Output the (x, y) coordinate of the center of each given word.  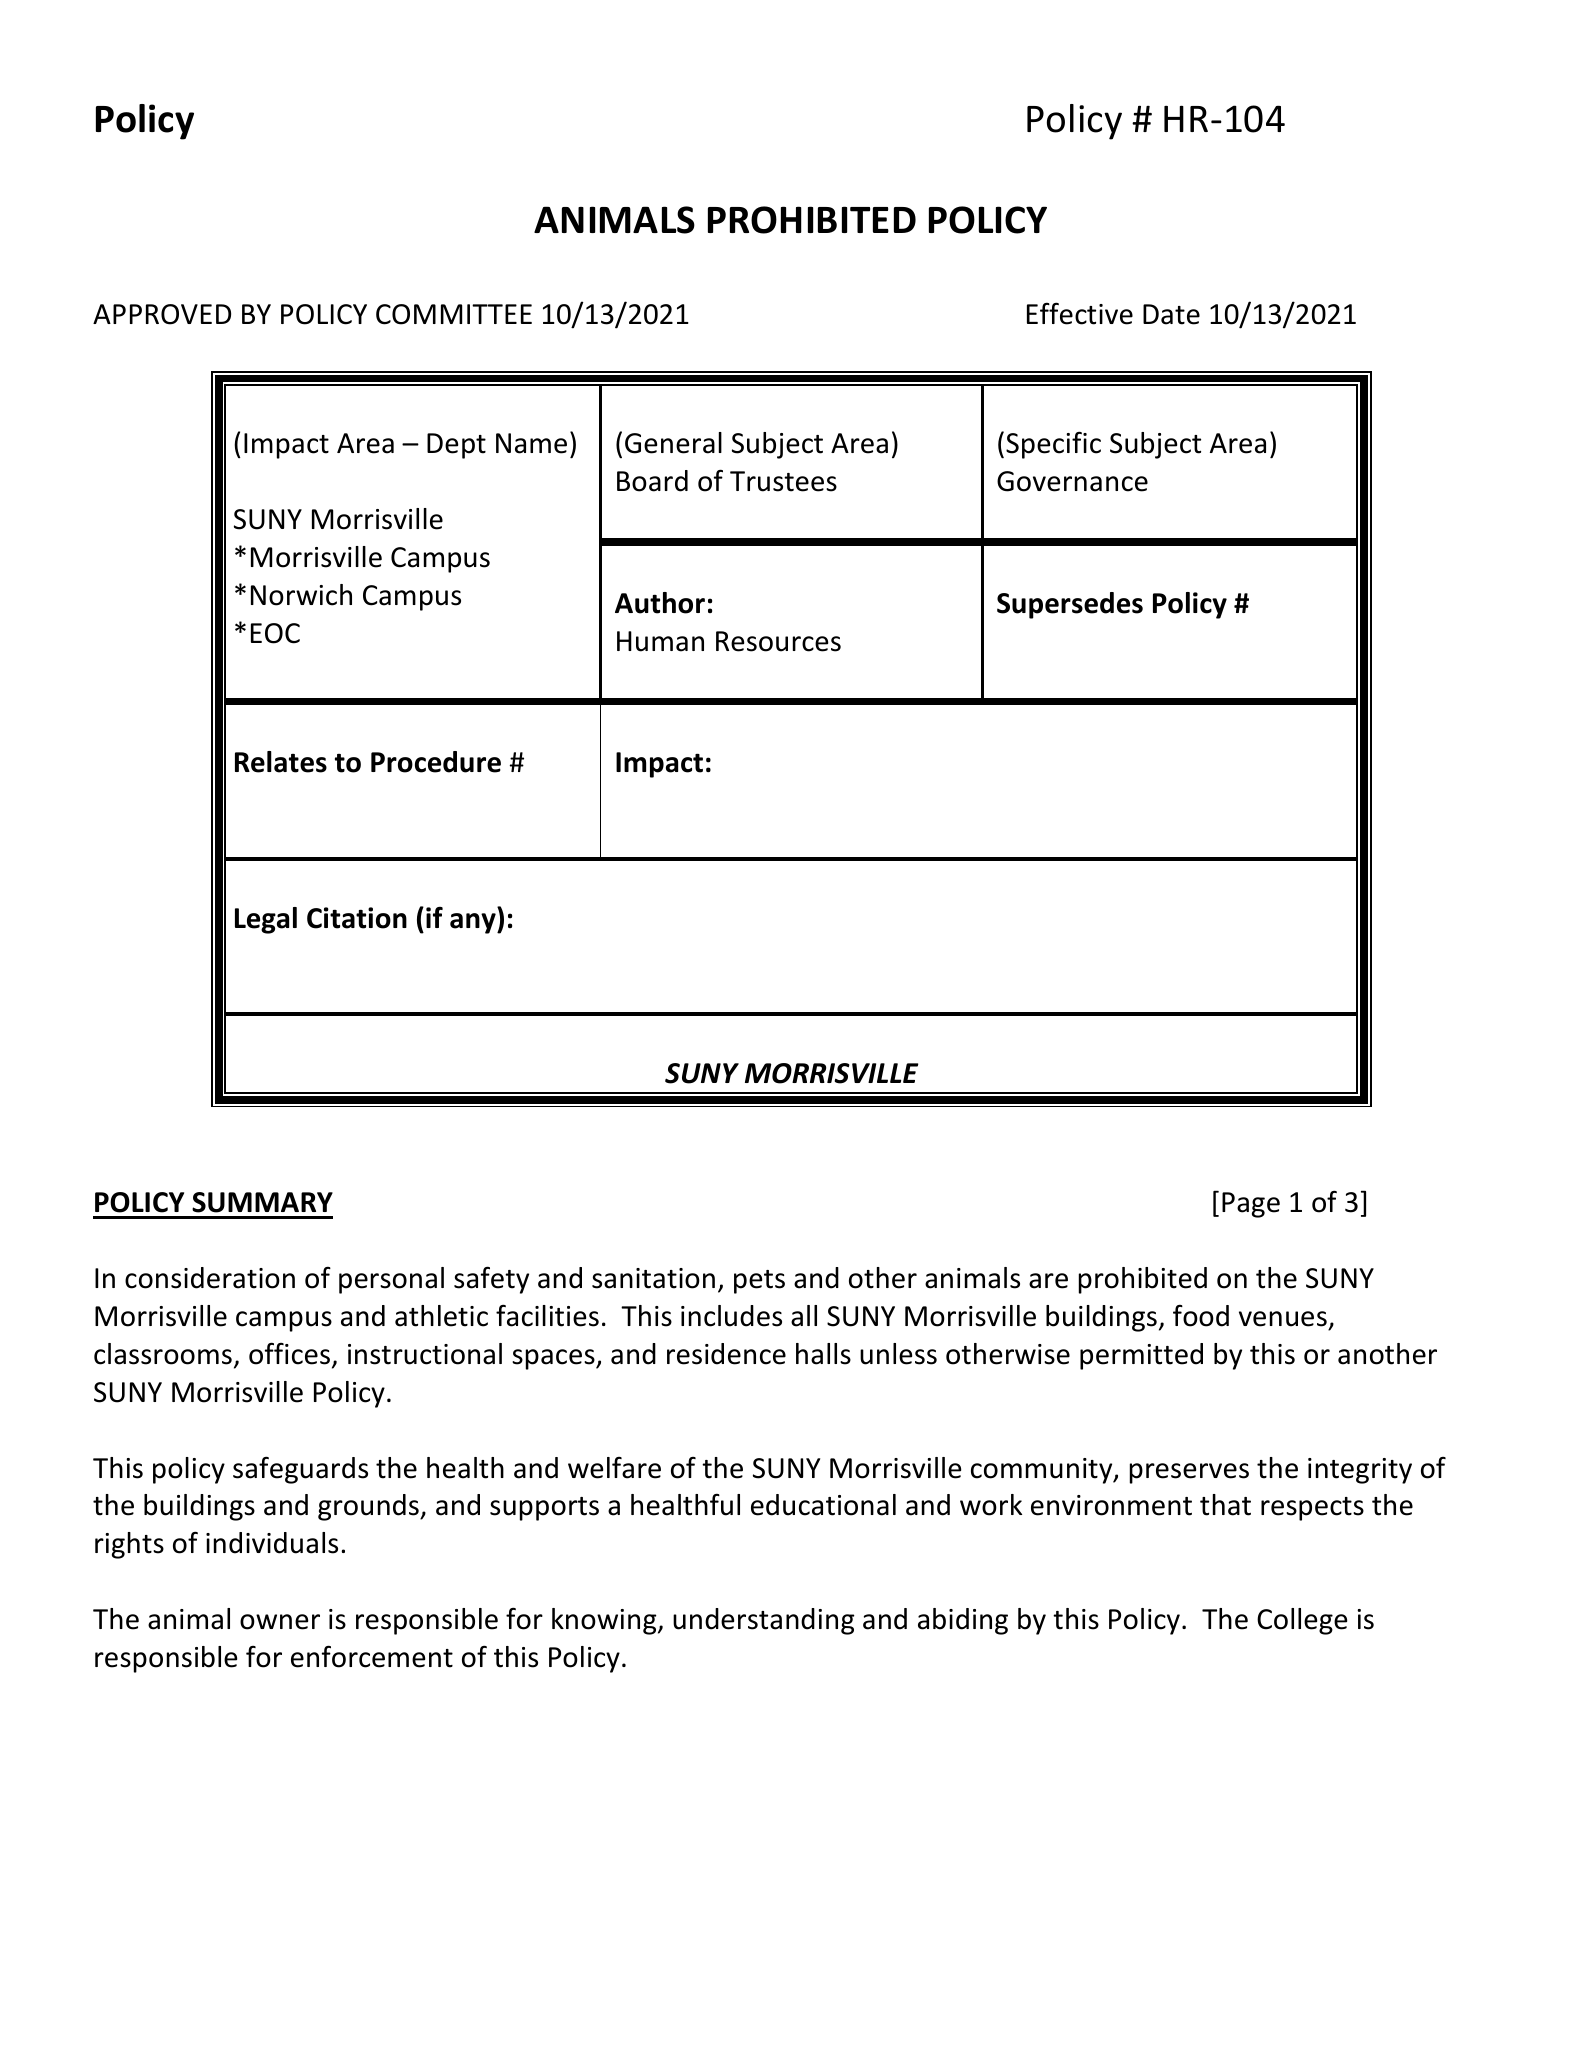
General (673, 443)
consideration (210, 1278)
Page (1251, 1205)
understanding (764, 1621)
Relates (281, 762)
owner (280, 1622)
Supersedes (1070, 605)
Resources (778, 641)
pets (759, 1282)
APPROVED (162, 314)
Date (1171, 314)
